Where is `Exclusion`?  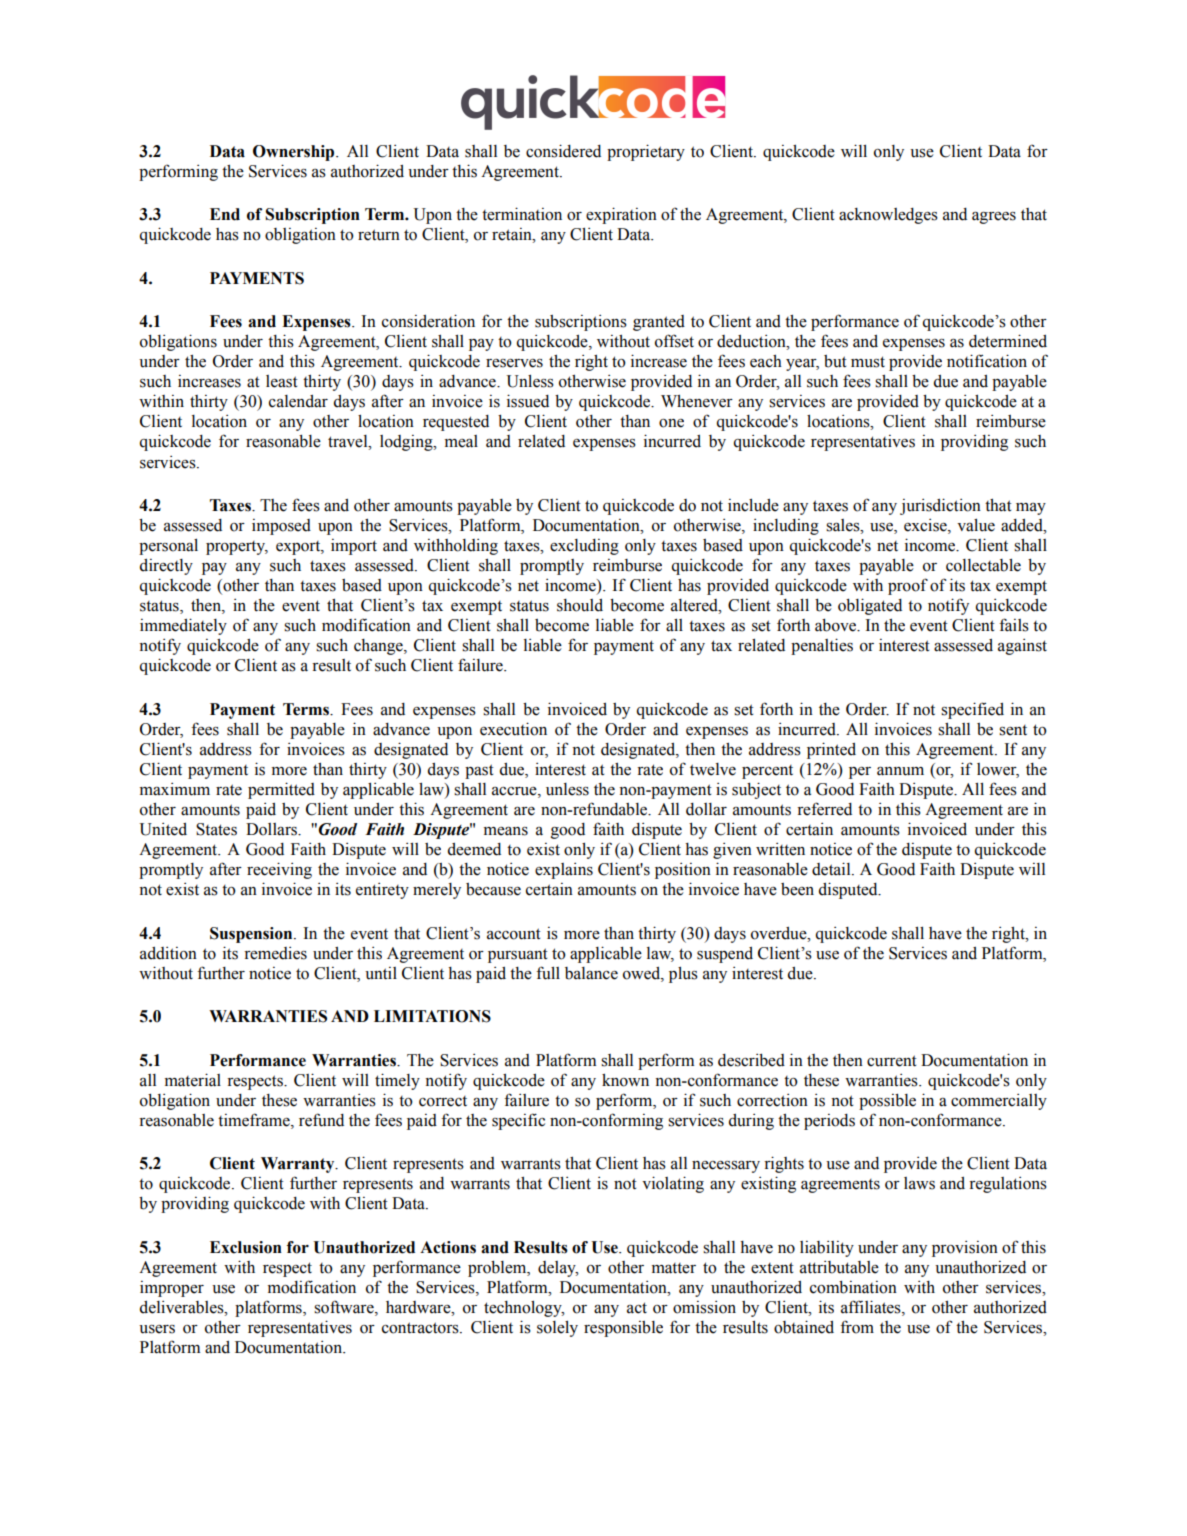 Exclusion is located at coordinates (246, 1247).
